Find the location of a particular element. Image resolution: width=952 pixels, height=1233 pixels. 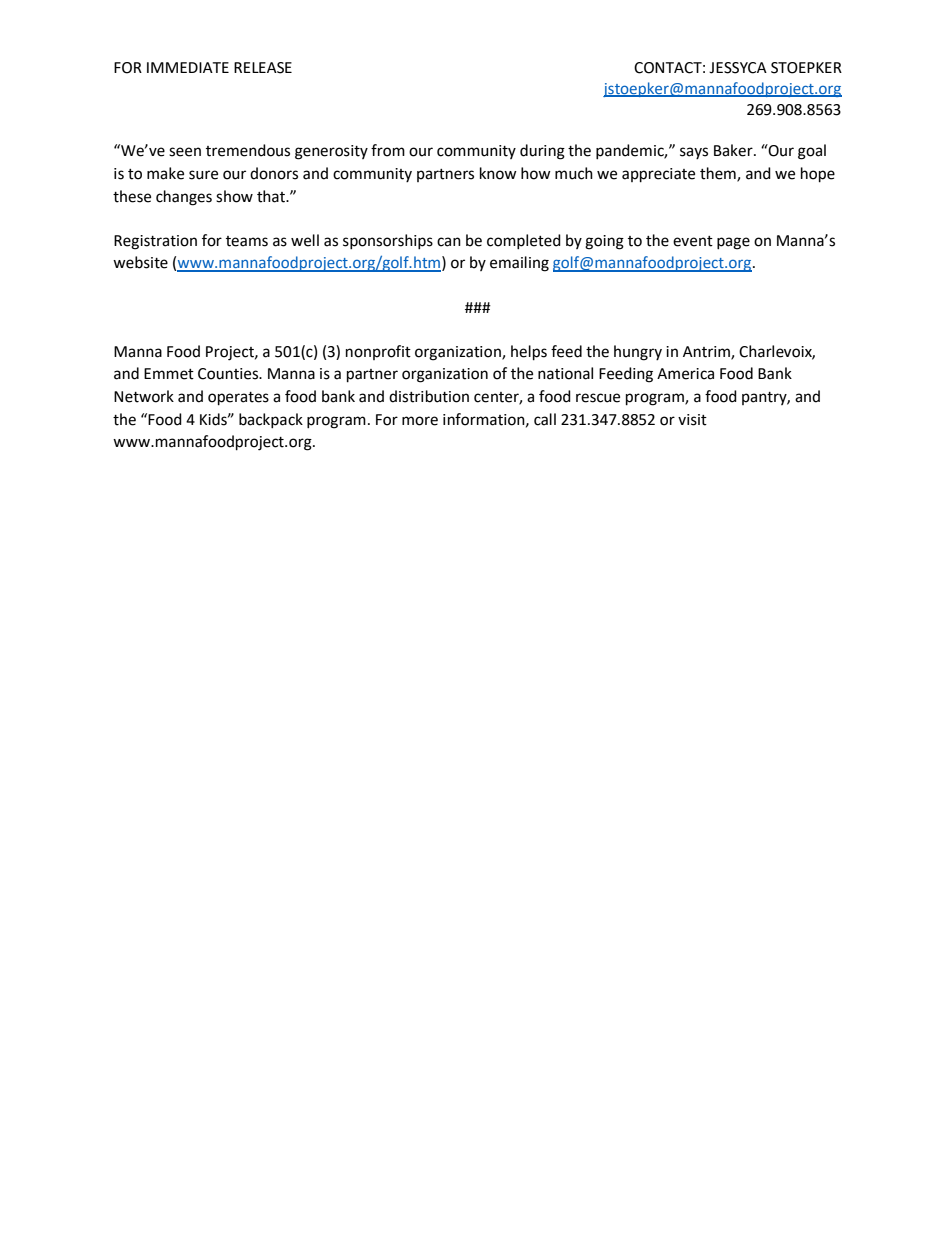

RELEASE is located at coordinates (263, 68).
